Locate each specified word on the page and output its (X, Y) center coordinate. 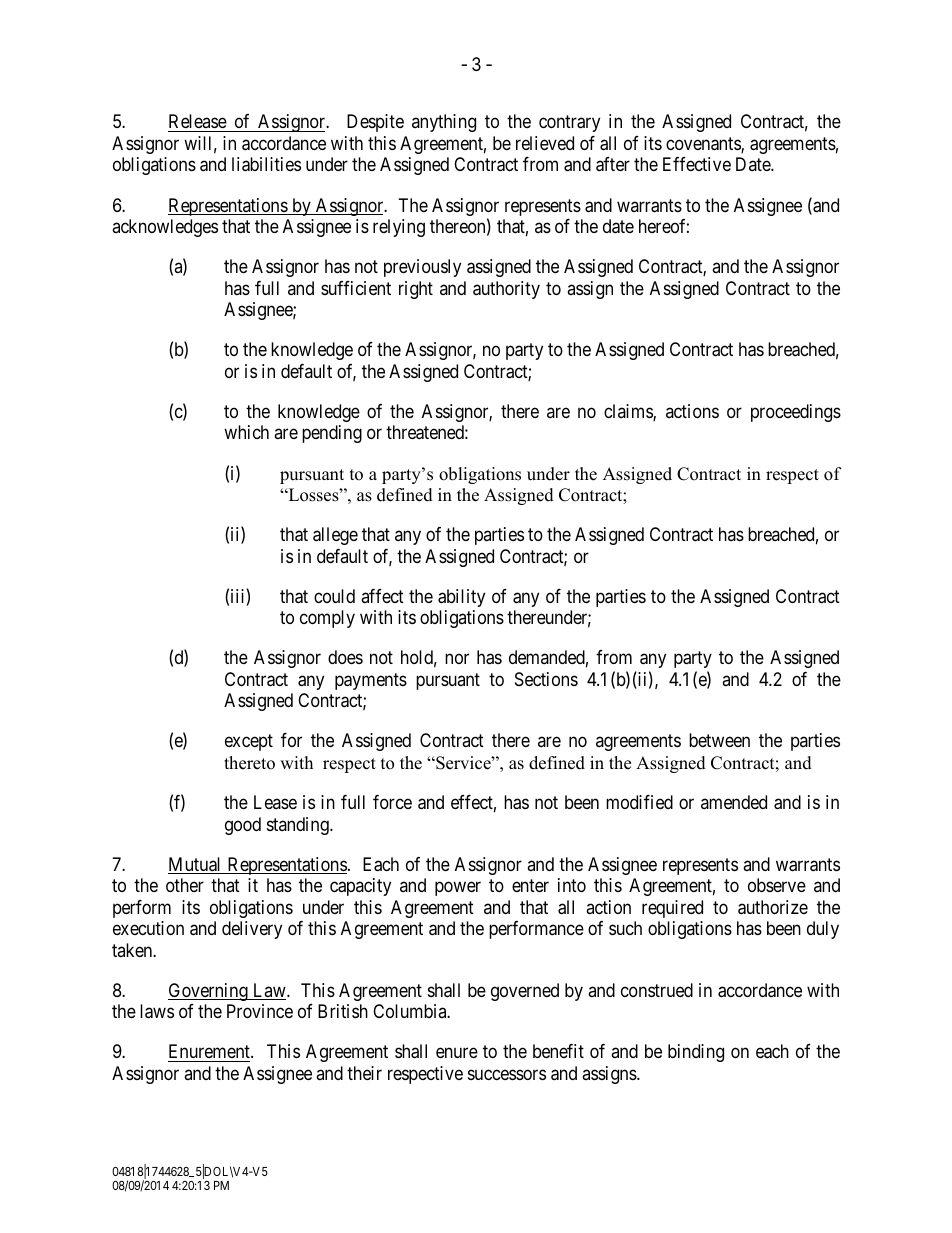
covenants (704, 145)
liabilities (266, 164)
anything (444, 123)
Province (260, 1011)
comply (327, 619)
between (719, 740)
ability (461, 598)
